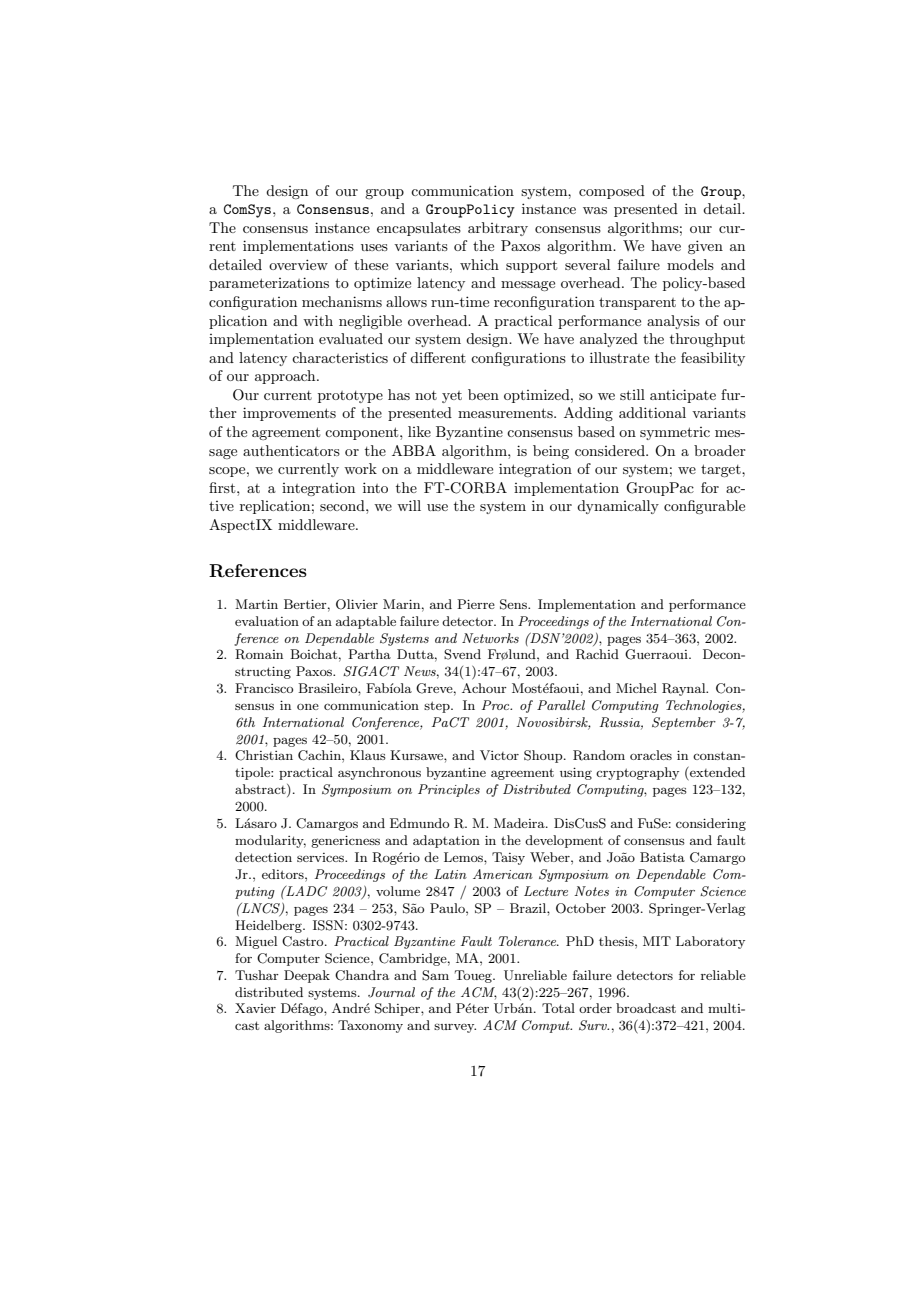 This image has width=924, height=1308. What do you see at coordinates (446, 841) in the image?
I see `adaptation` at bounding box center [446, 841].
